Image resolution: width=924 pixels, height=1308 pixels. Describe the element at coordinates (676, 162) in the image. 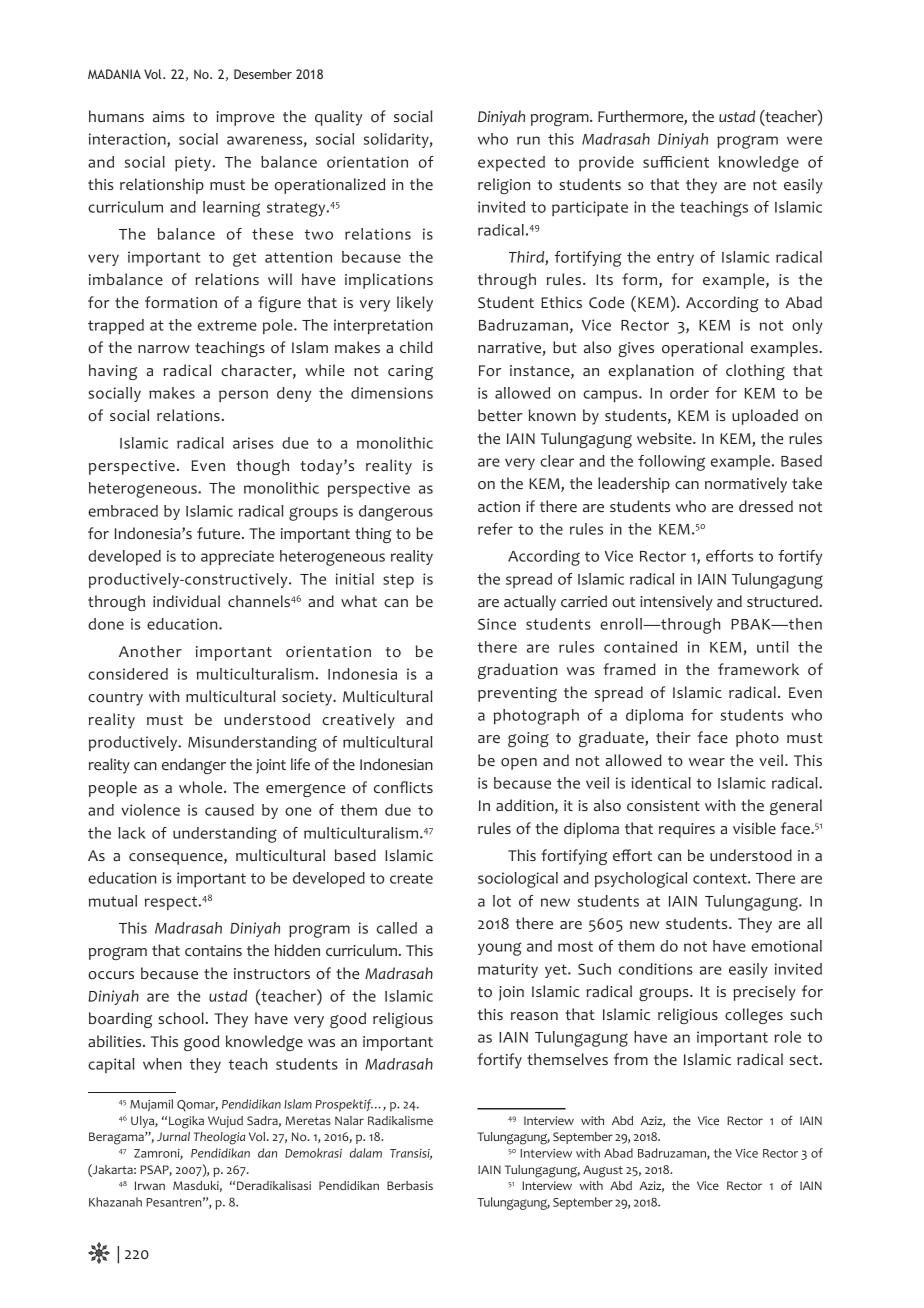

I see `sufficient` at that location.
